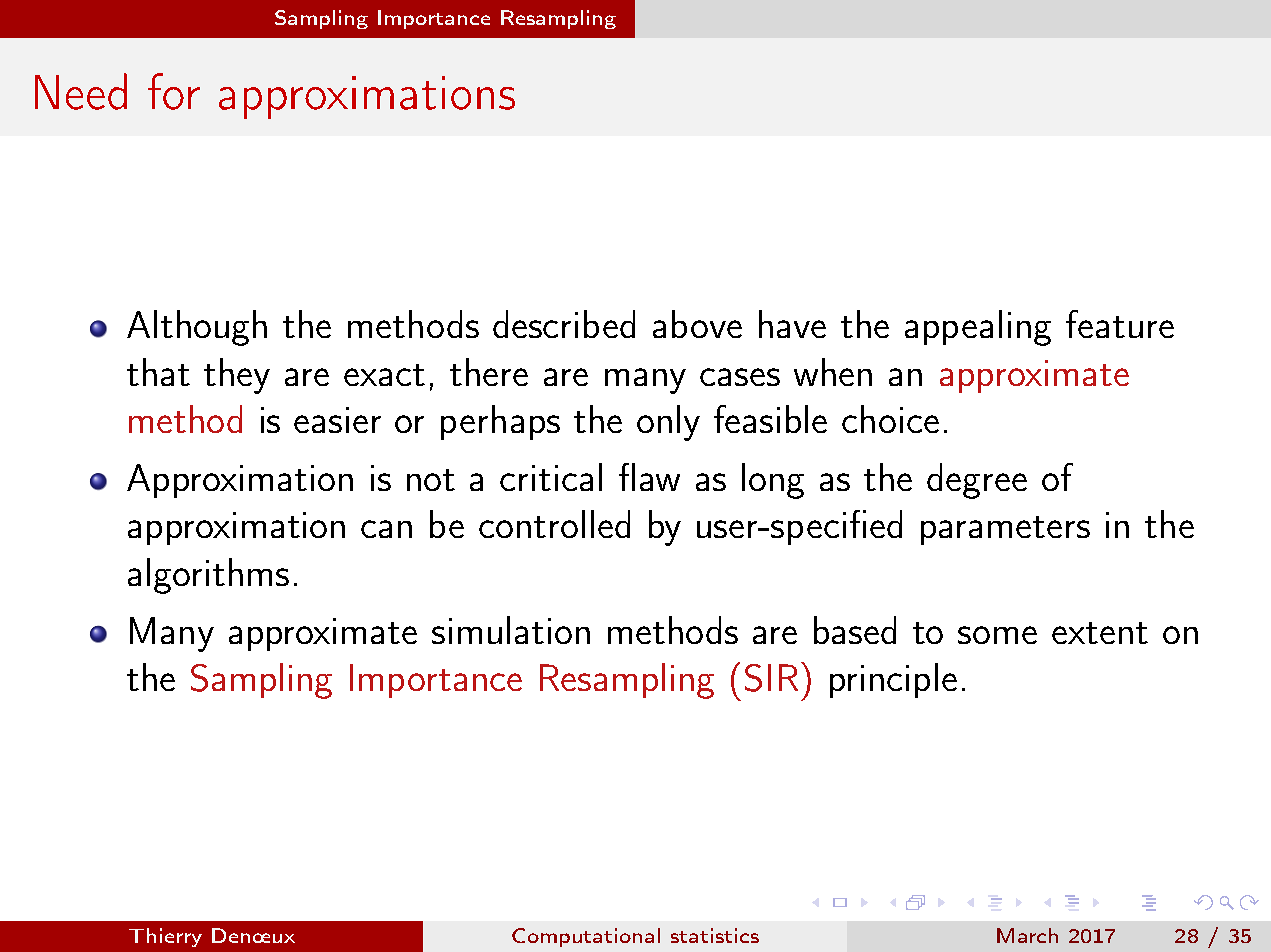 The height and width of the document is (952, 1271). Describe the element at coordinates (208, 576) in the document. I see `algorithms` at that location.
